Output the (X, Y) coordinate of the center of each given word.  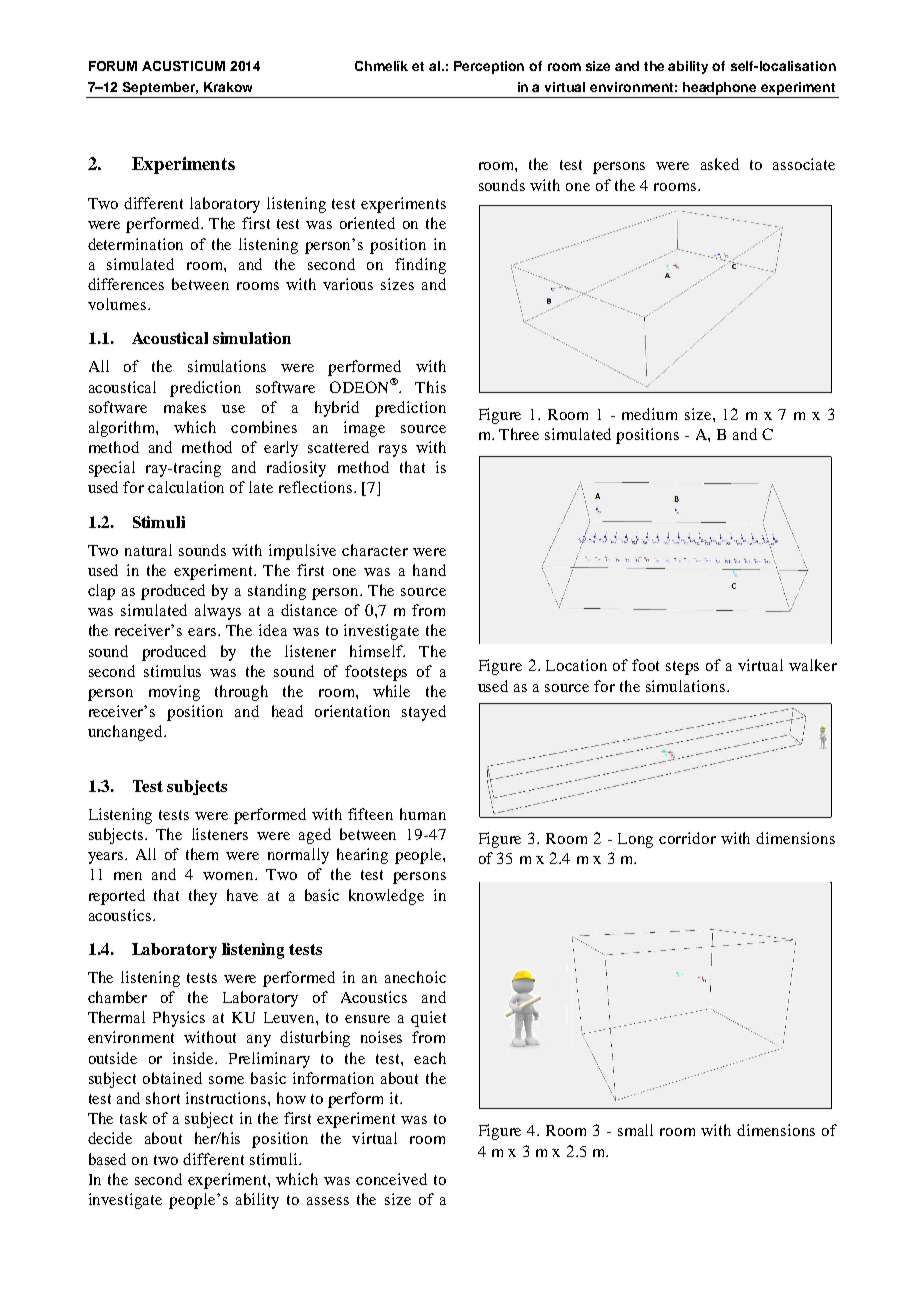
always (218, 612)
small (635, 1130)
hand (429, 570)
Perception (489, 67)
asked (720, 164)
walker (813, 665)
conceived (391, 1179)
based (107, 1159)
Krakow (228, 87)
